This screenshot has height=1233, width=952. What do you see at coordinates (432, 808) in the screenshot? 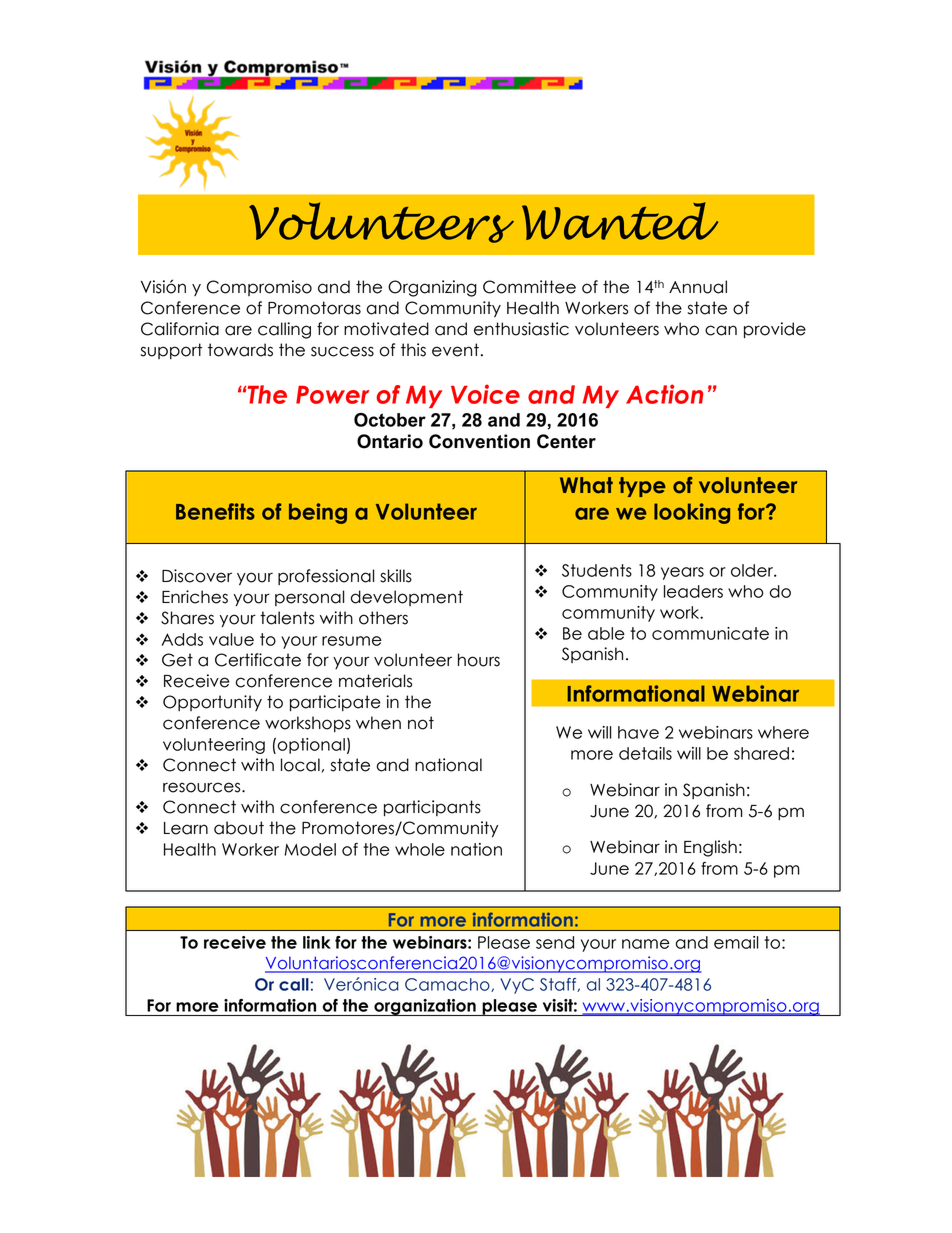
I see `participants` at bounding box center [432, 808].
